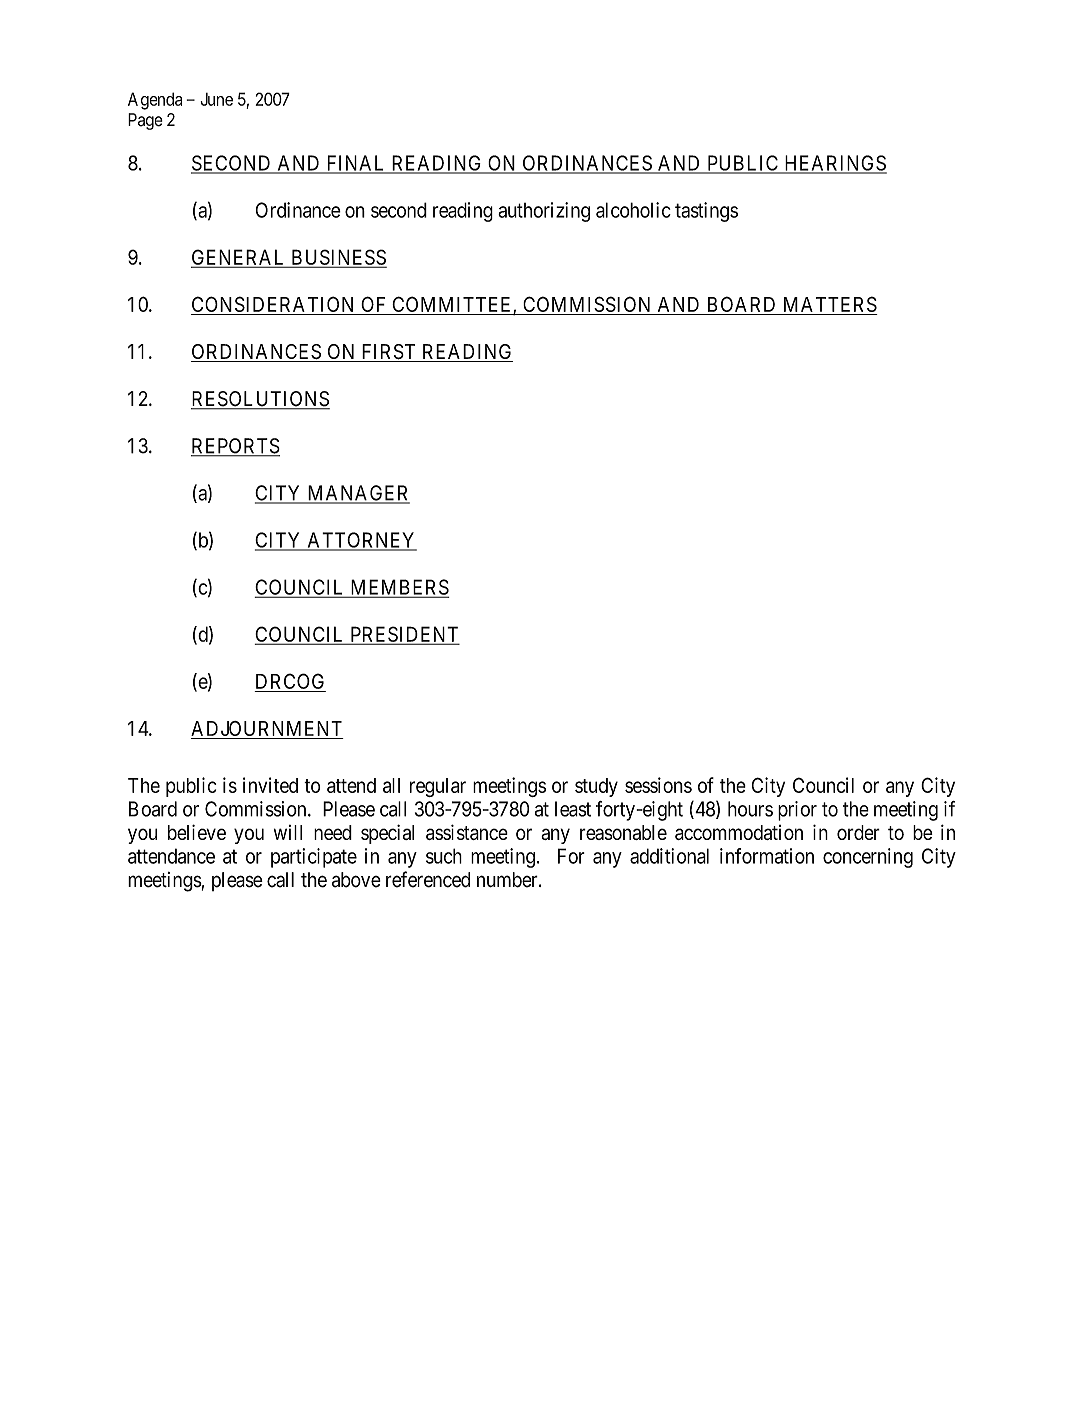 The width and height of the image is (1083, 1401). What do you see at coordinates (197, 832) in the image?
I see `believe` at bounding box center [197, 832].
